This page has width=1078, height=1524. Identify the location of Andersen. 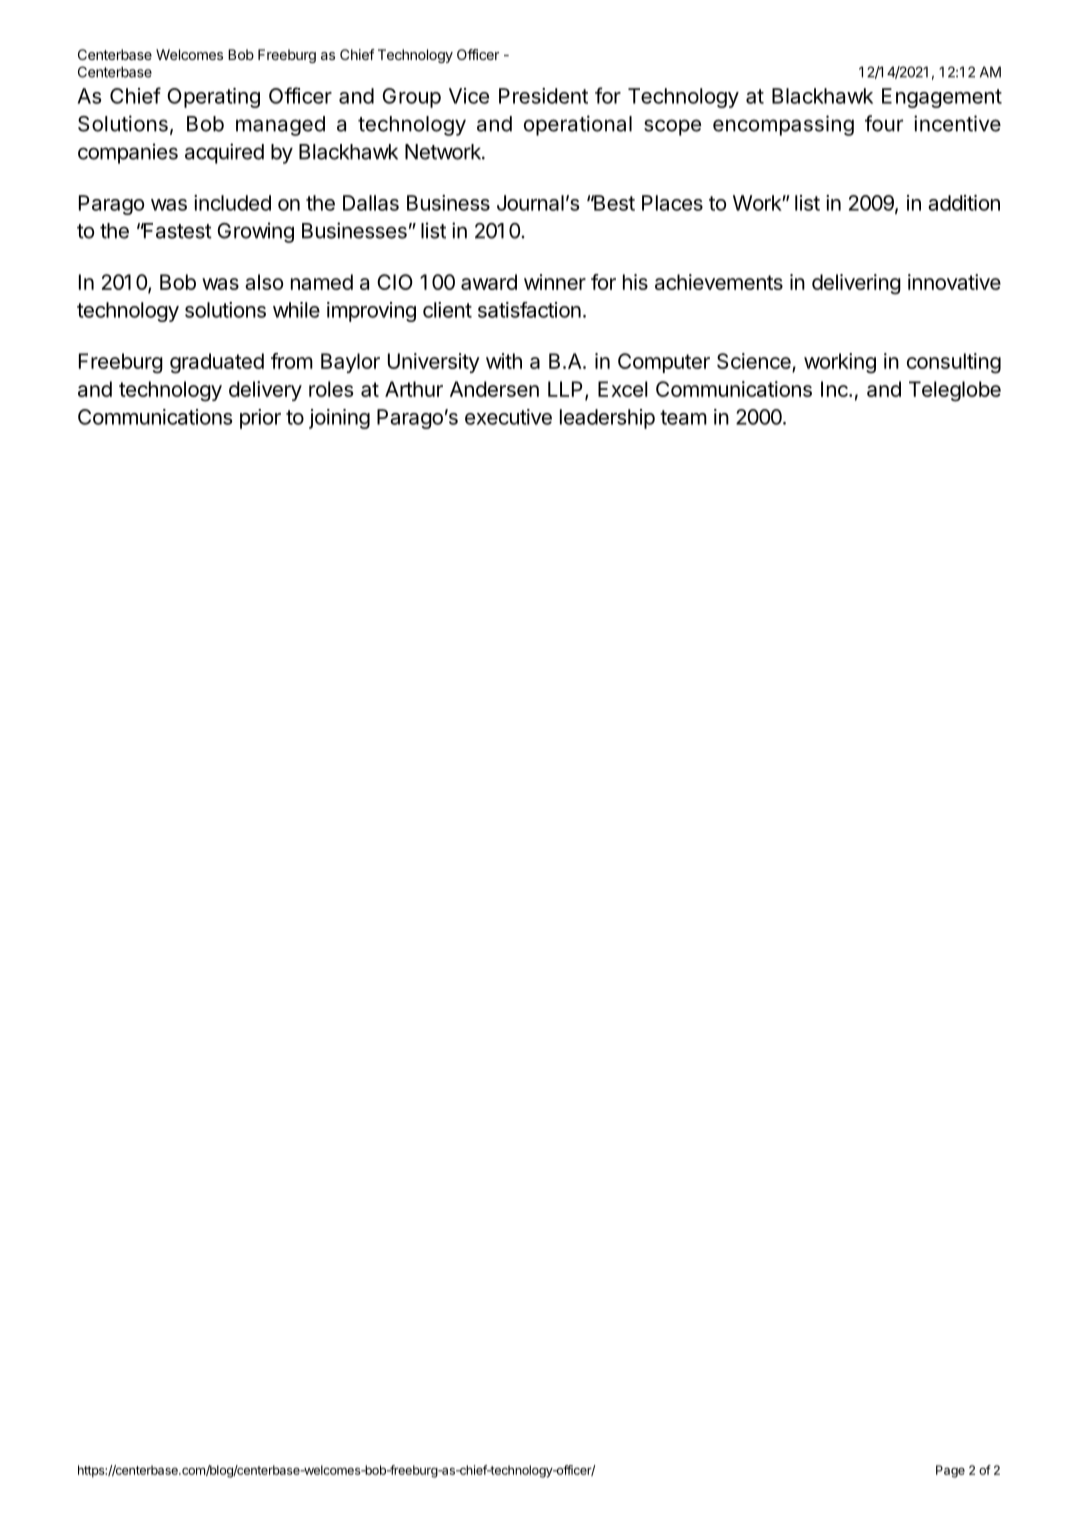
(494, 389).
